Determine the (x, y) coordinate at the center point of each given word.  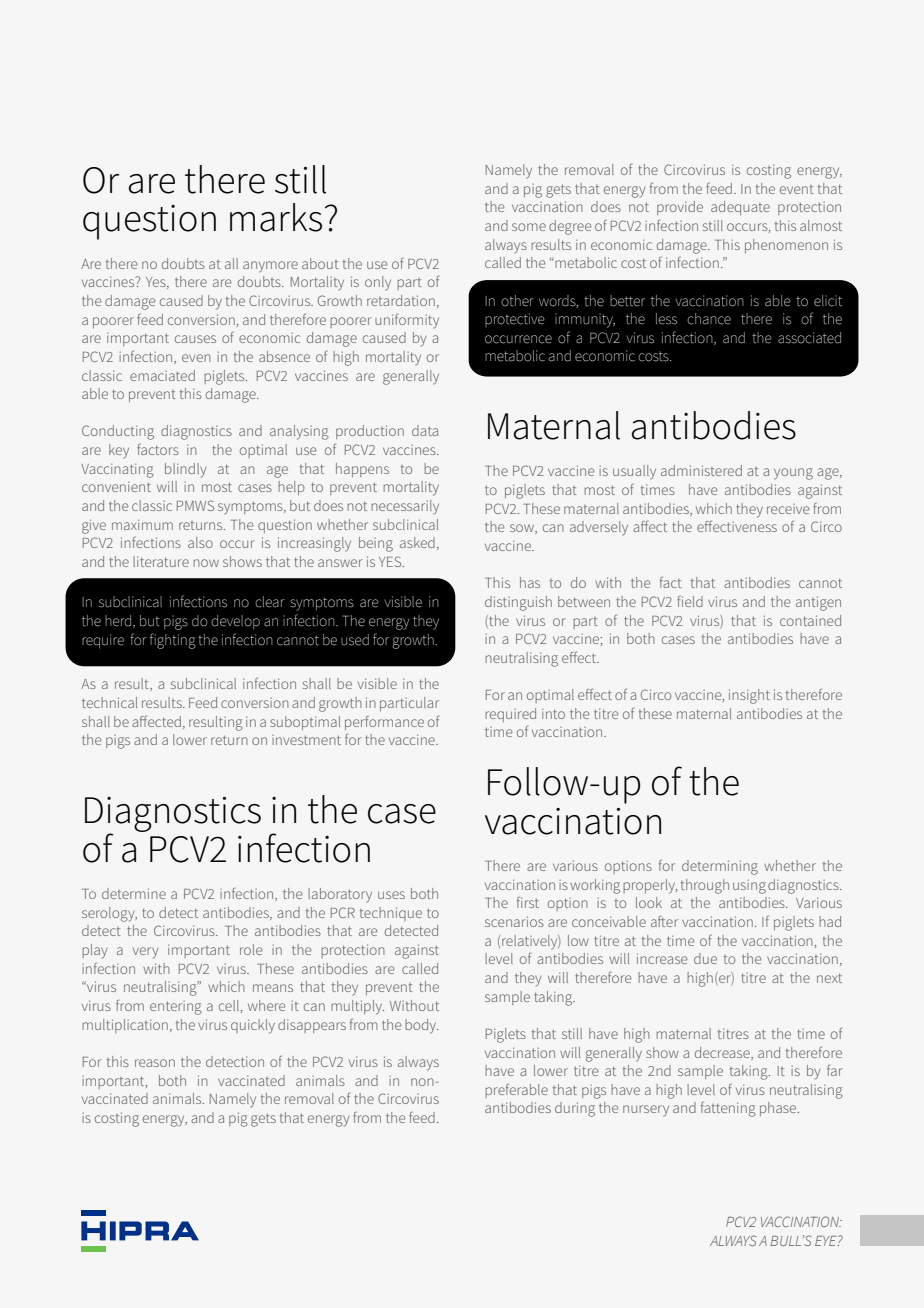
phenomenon (786, 246)
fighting (173, 641)
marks (276, 217)
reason (155, 1063)
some (529, 227)
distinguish (518, 603)
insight (749, 696)
